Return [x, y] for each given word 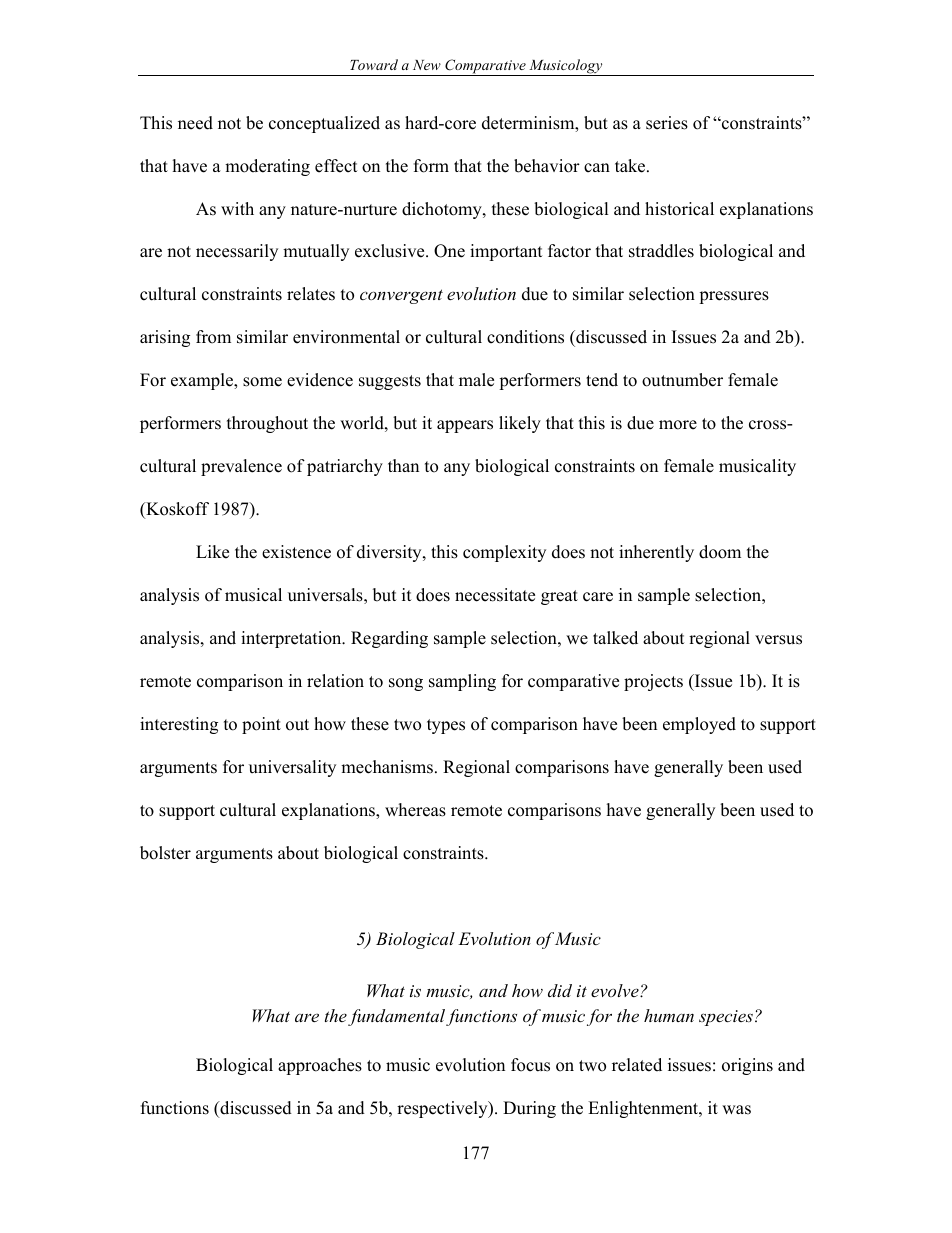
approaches [320, 1066]
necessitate [495, 595]
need [195, 123]
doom [720, 552]
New [427, 65]
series [667, 123]
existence [296, 552]
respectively [443, 1109]
